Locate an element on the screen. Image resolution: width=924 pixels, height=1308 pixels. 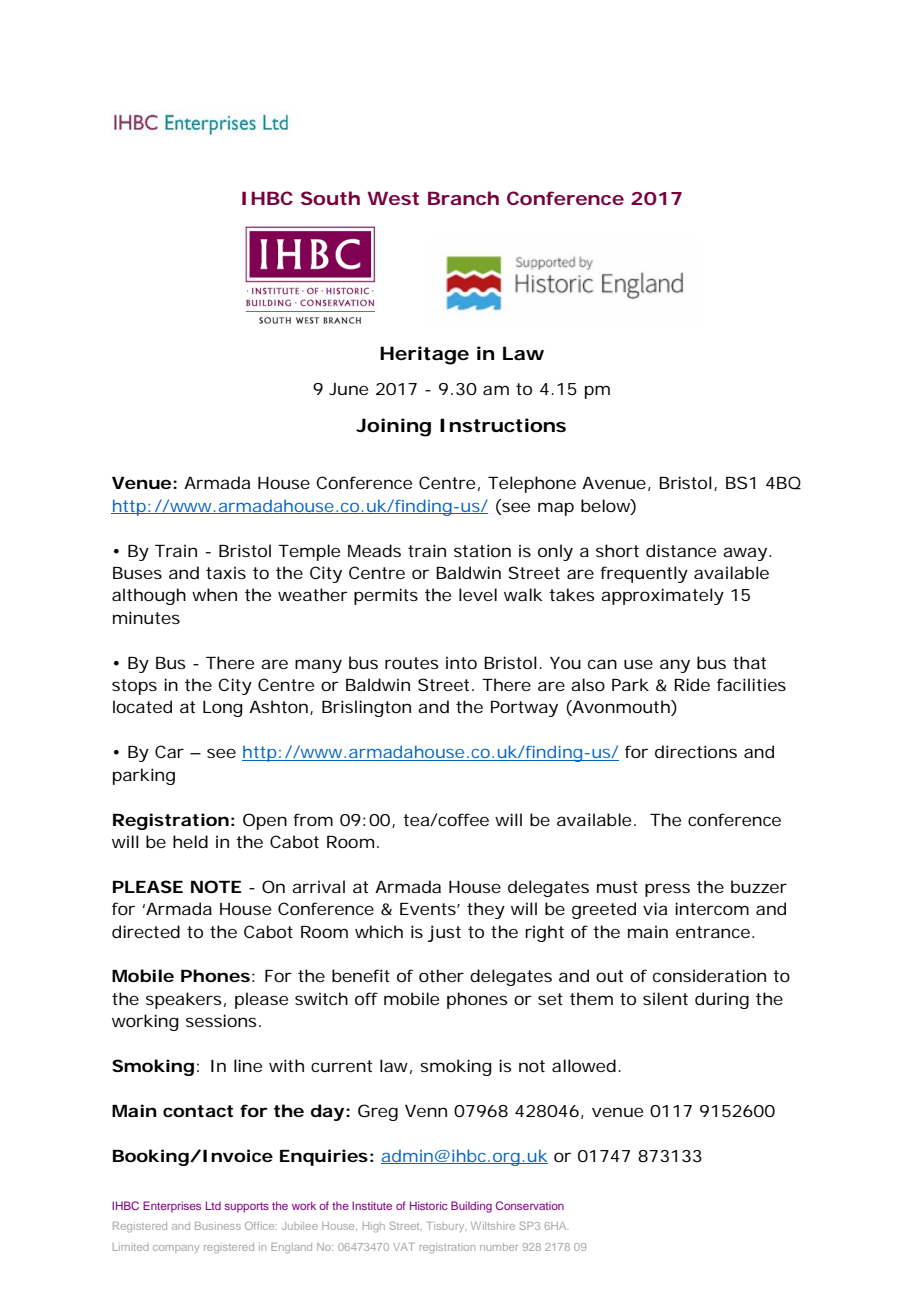
directions is located at coordinates (696, 751).
